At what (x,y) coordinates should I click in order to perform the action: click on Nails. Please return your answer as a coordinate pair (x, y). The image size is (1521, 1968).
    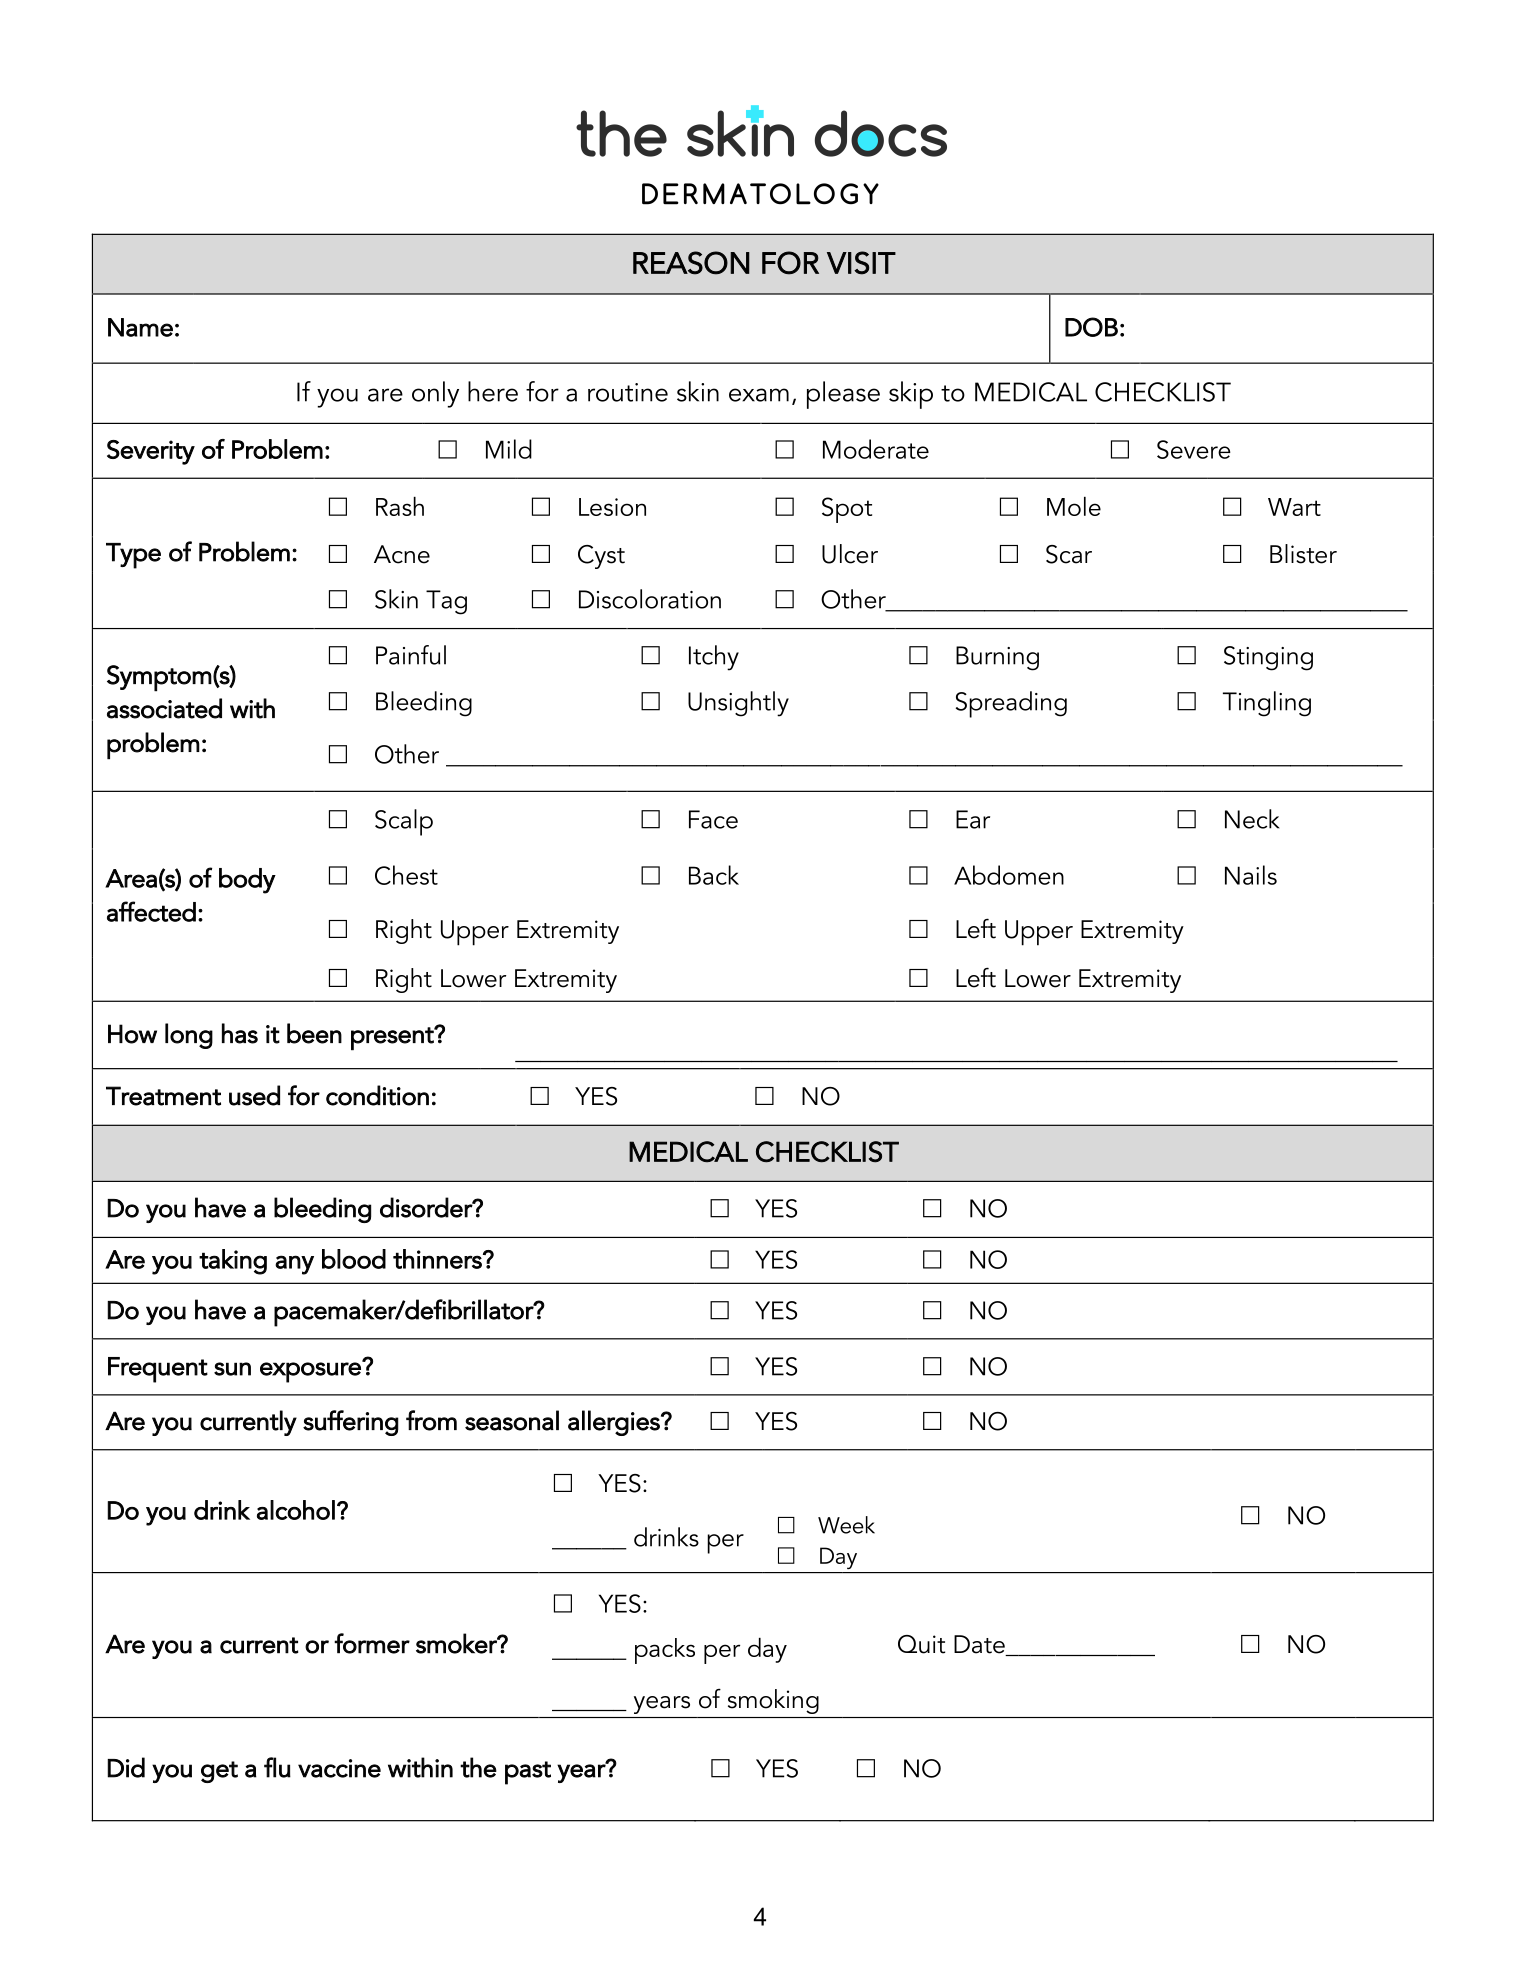
    Looking at the image, I should click on (1251, 875).
